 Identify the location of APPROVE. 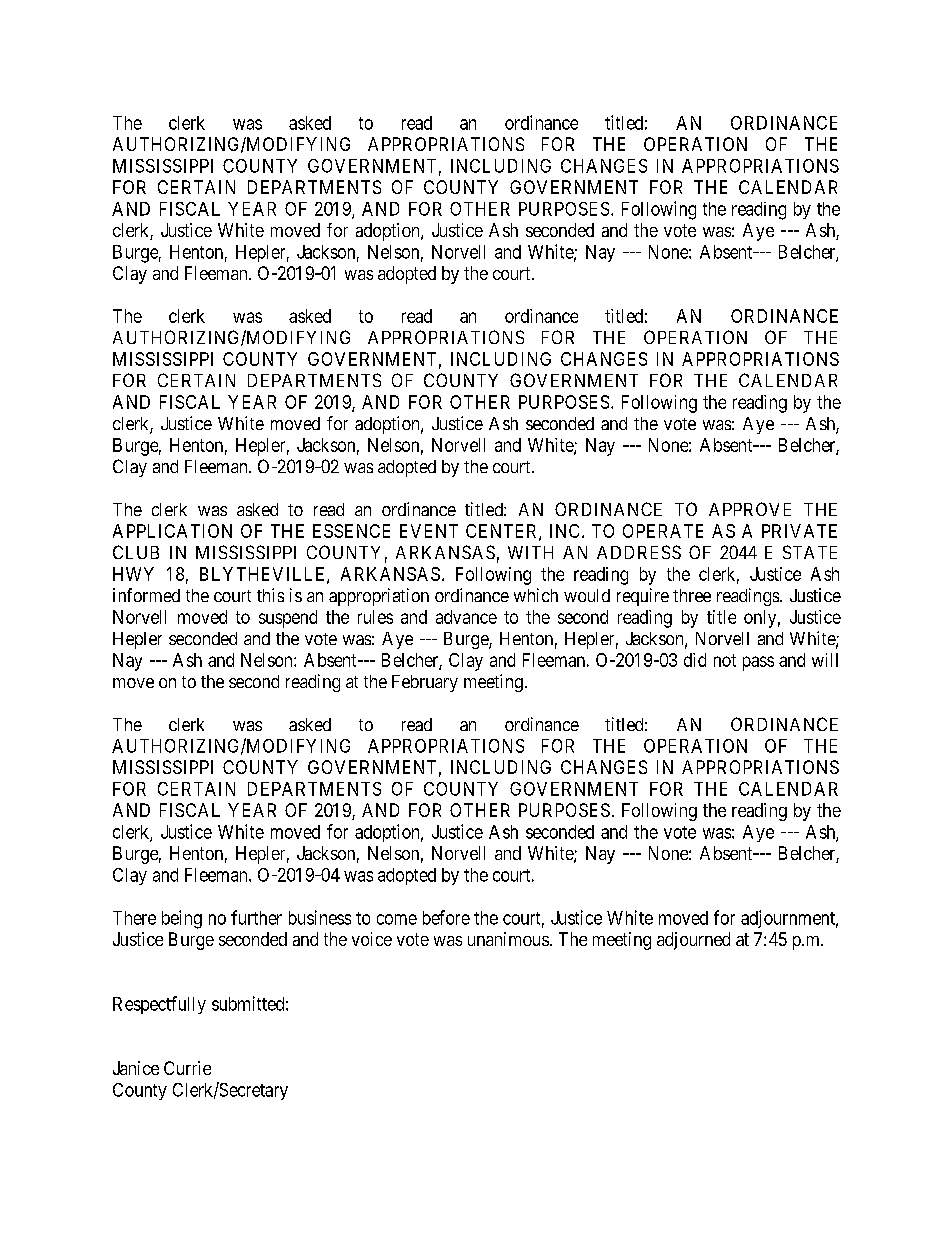
(750, 509).
